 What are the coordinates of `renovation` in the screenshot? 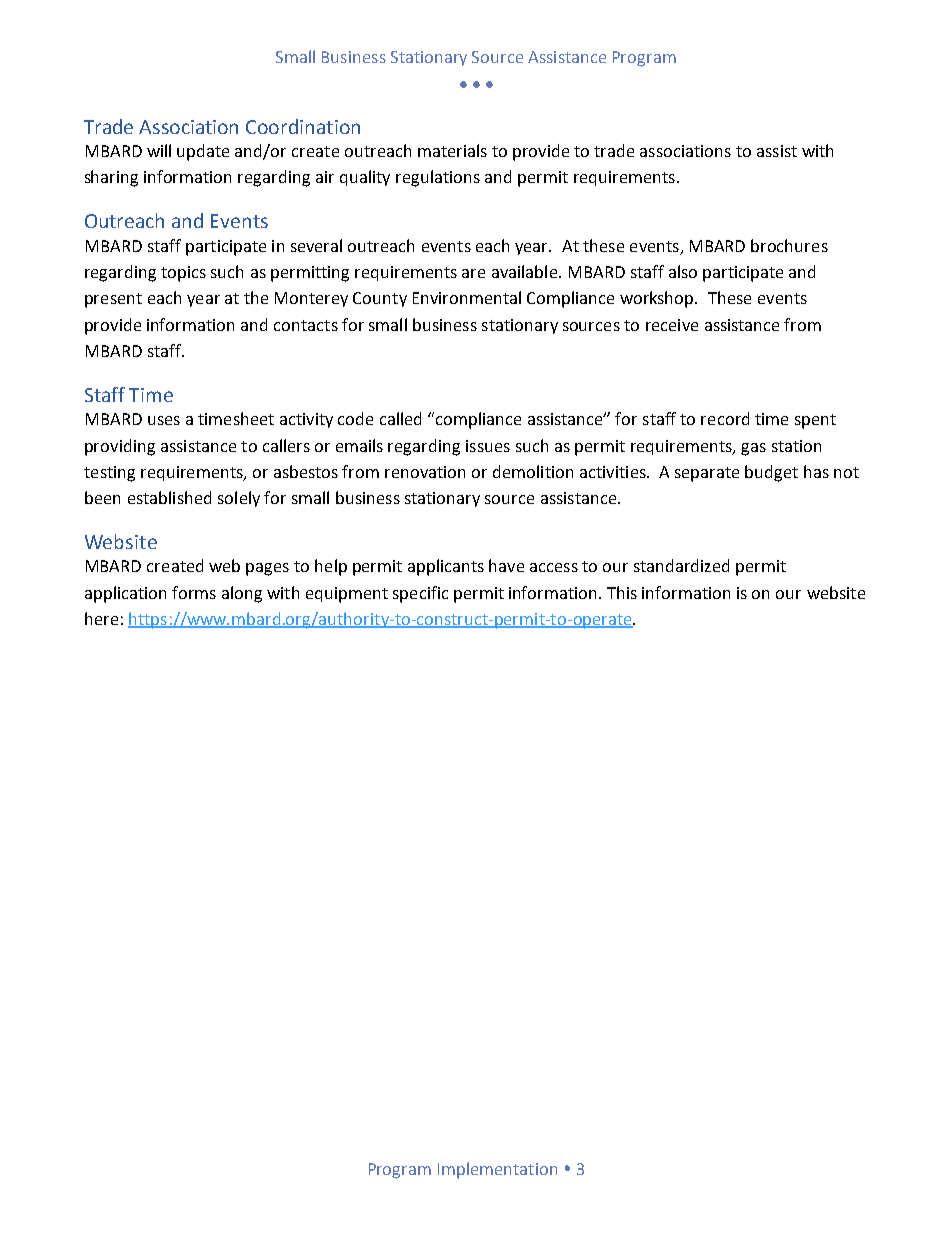 It's located at (425, 472).
